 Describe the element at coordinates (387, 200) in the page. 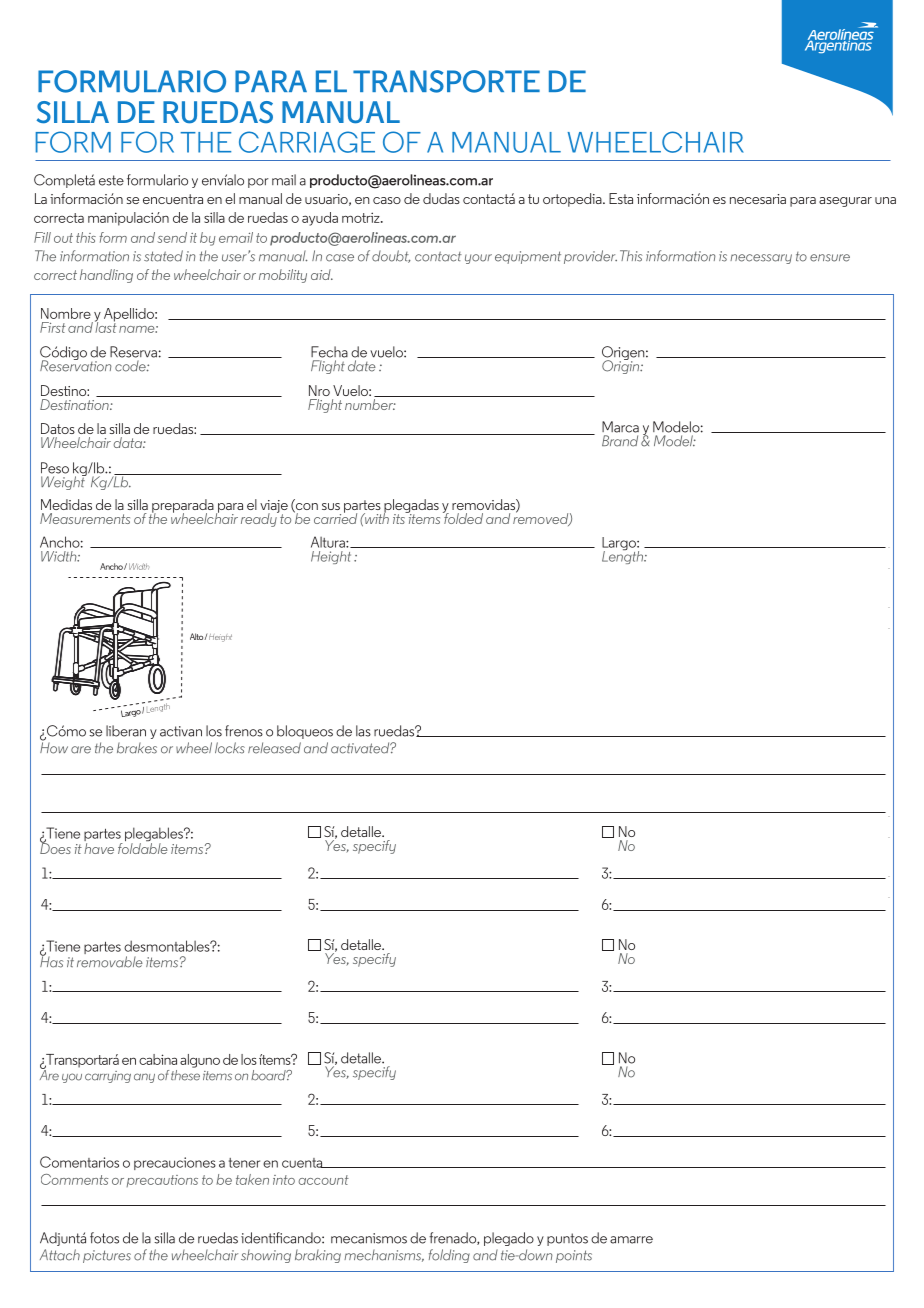

I see `caso` at that location.
